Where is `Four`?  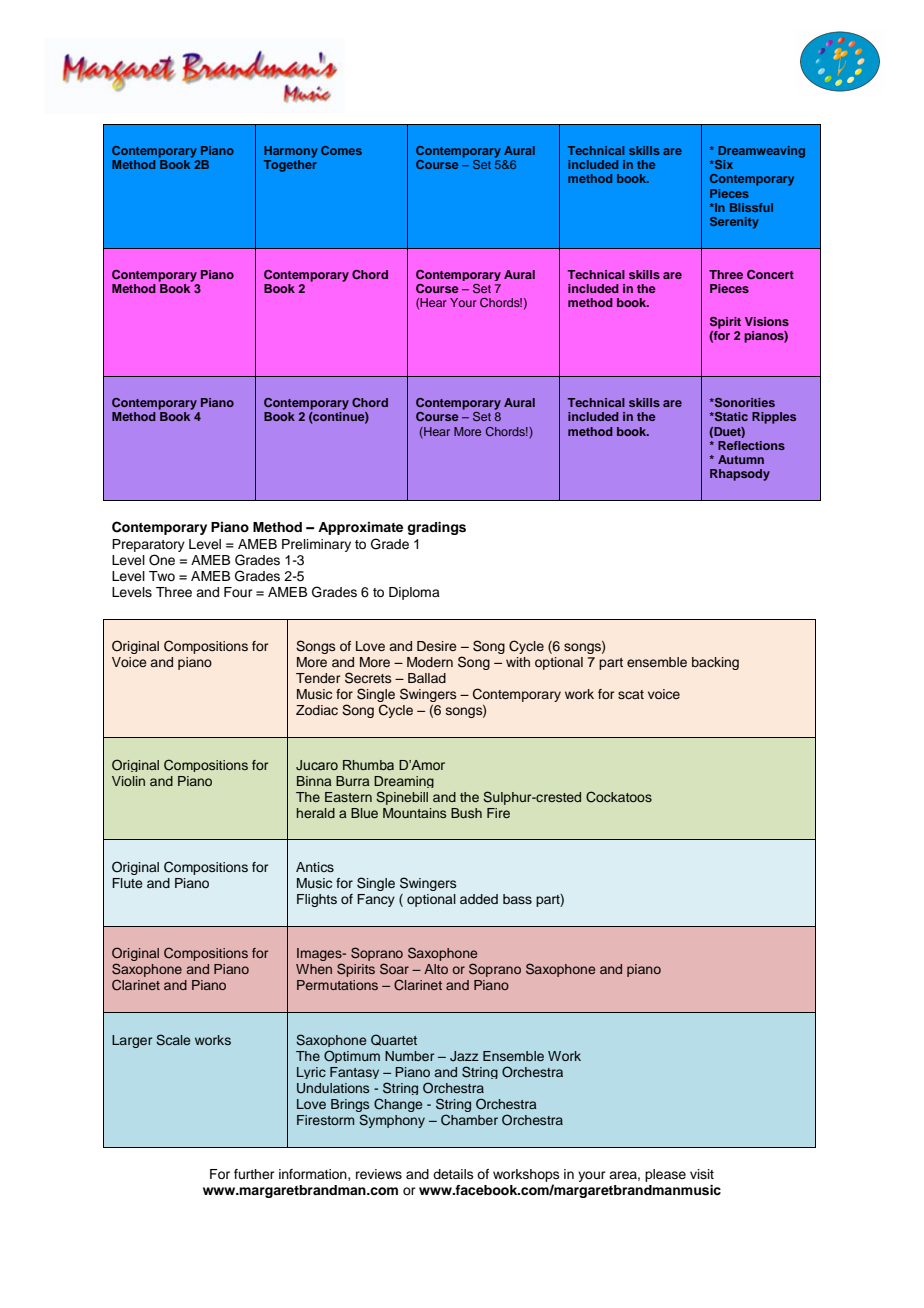
Four is located at coordinates (238, 592).
